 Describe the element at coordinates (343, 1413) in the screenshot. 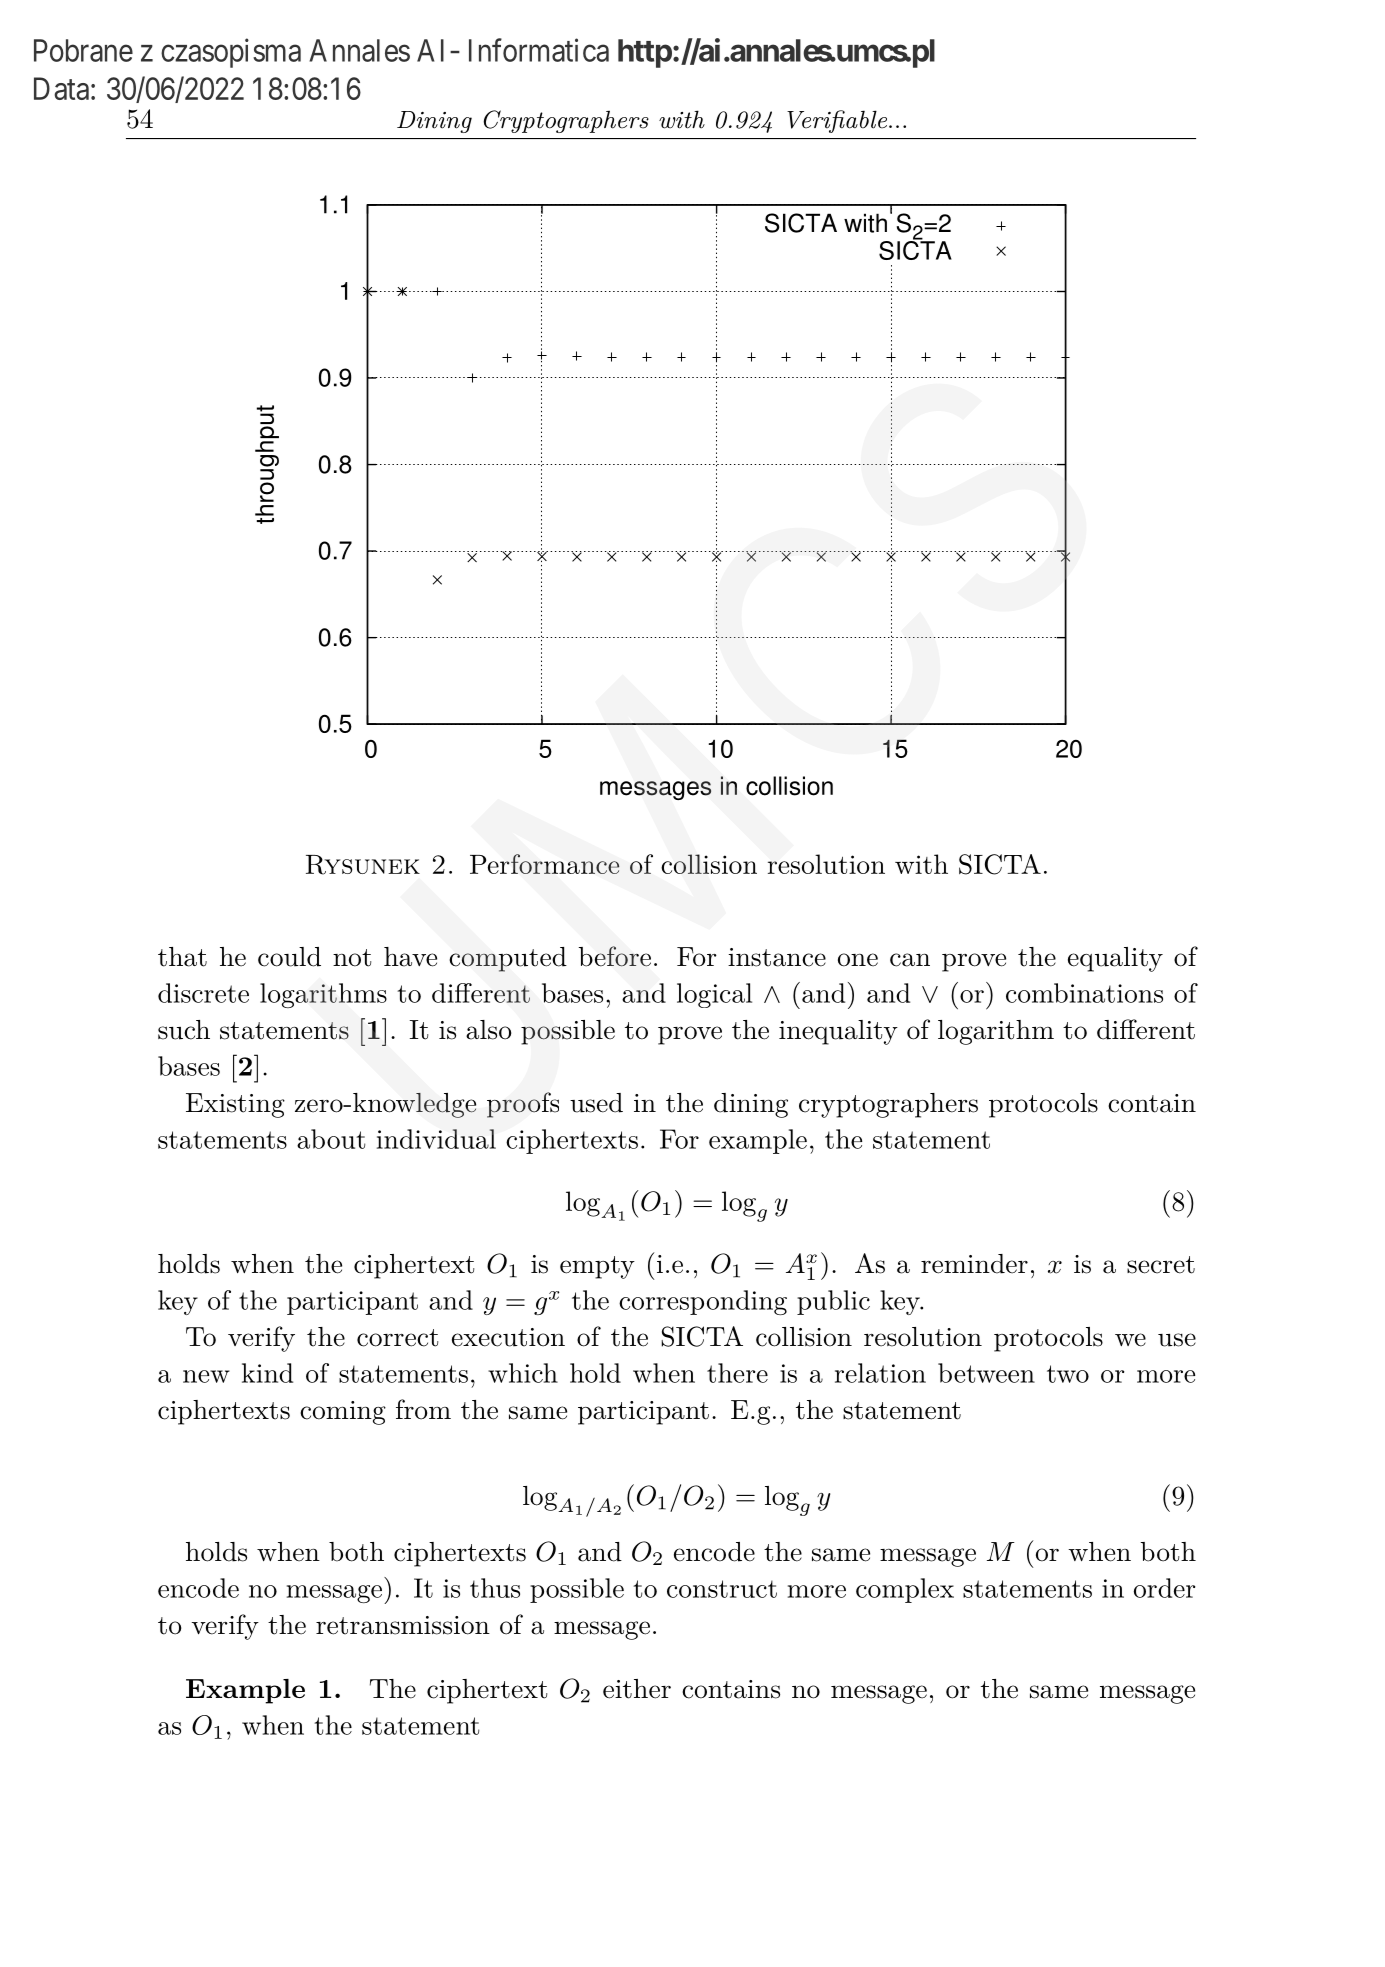

I see `coming` at that location.
